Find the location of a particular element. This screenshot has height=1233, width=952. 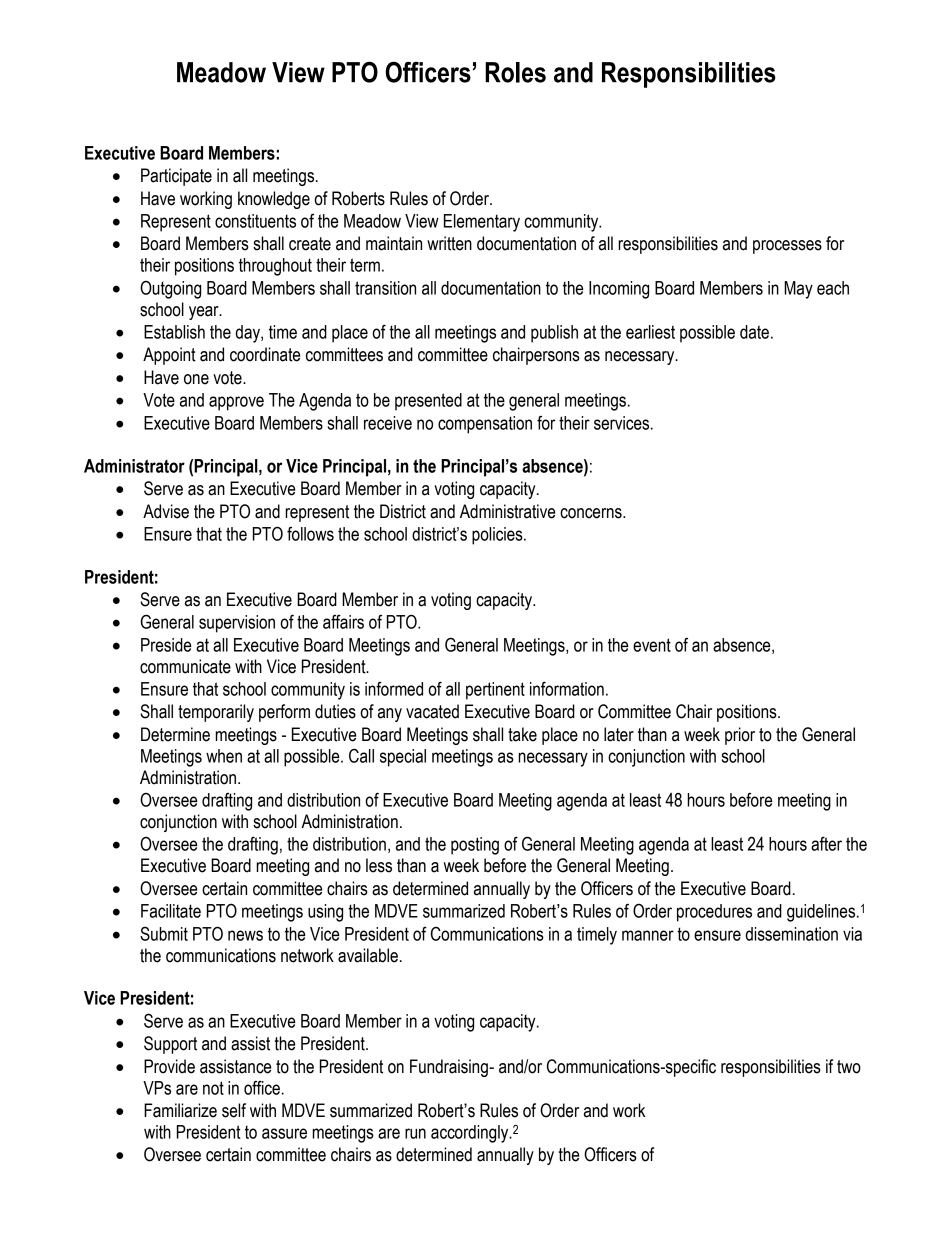

Roles is located at coordinates (515, 72).
